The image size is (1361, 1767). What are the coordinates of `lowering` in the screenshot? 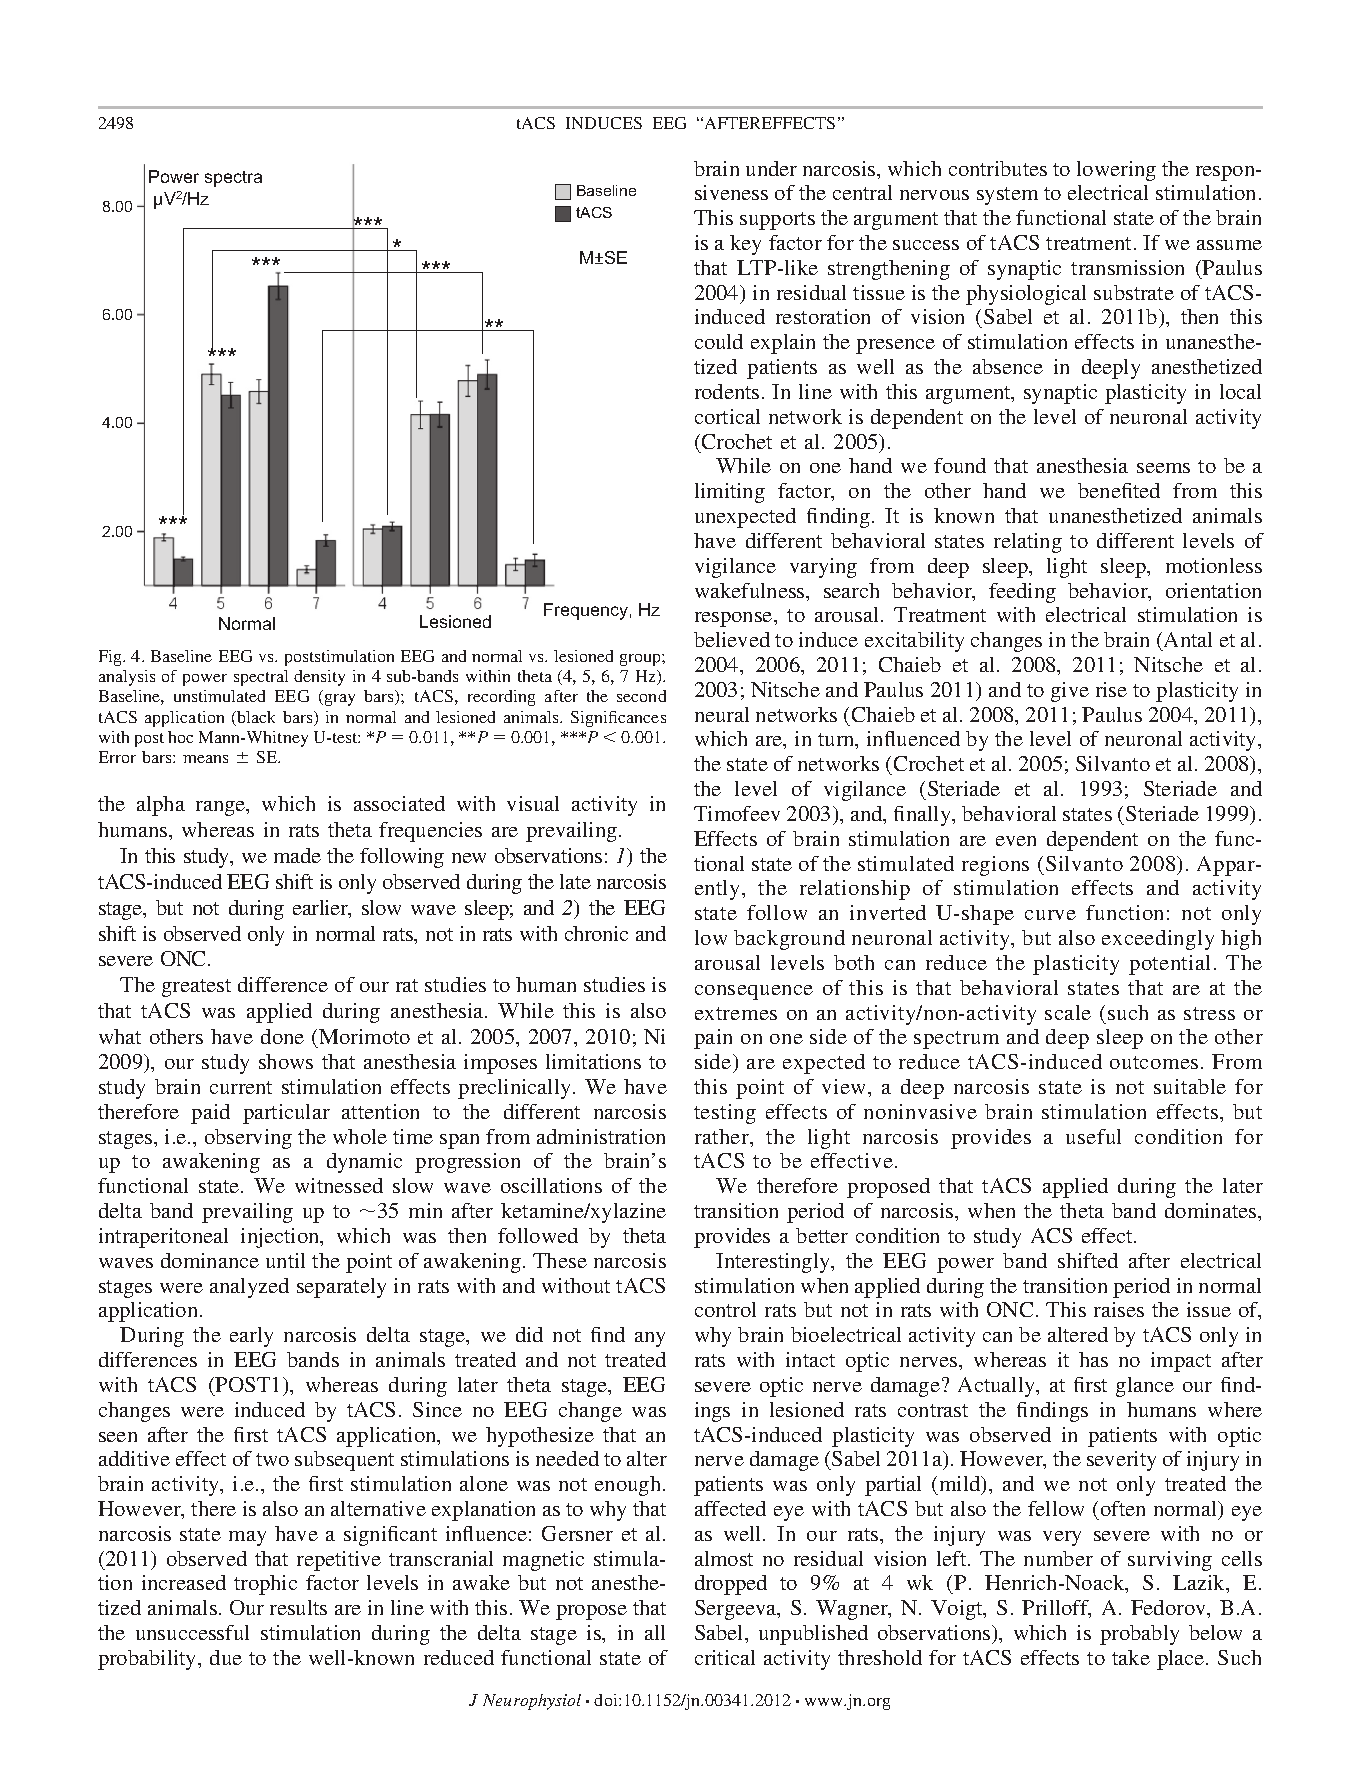 It's located at (1116, 171).
